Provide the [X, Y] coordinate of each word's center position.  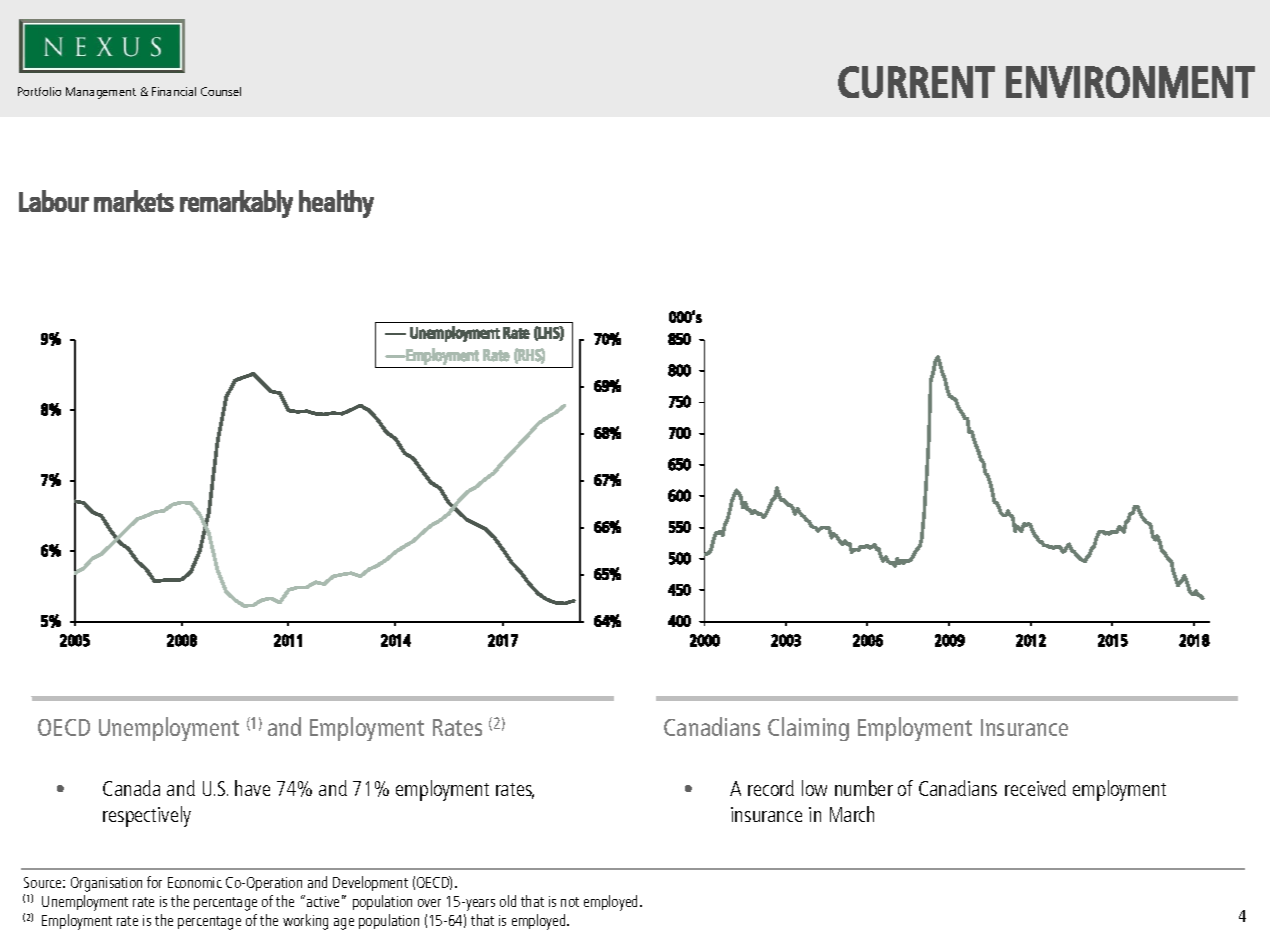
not [570, 902]
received [1035, 788]
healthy [336, 204]
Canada [131, 788]
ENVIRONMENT [1130, 82]
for [154, 882]
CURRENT [916, 82]
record [771, 788]
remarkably [236, 204]
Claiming [808, 729]
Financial [174, 91]
